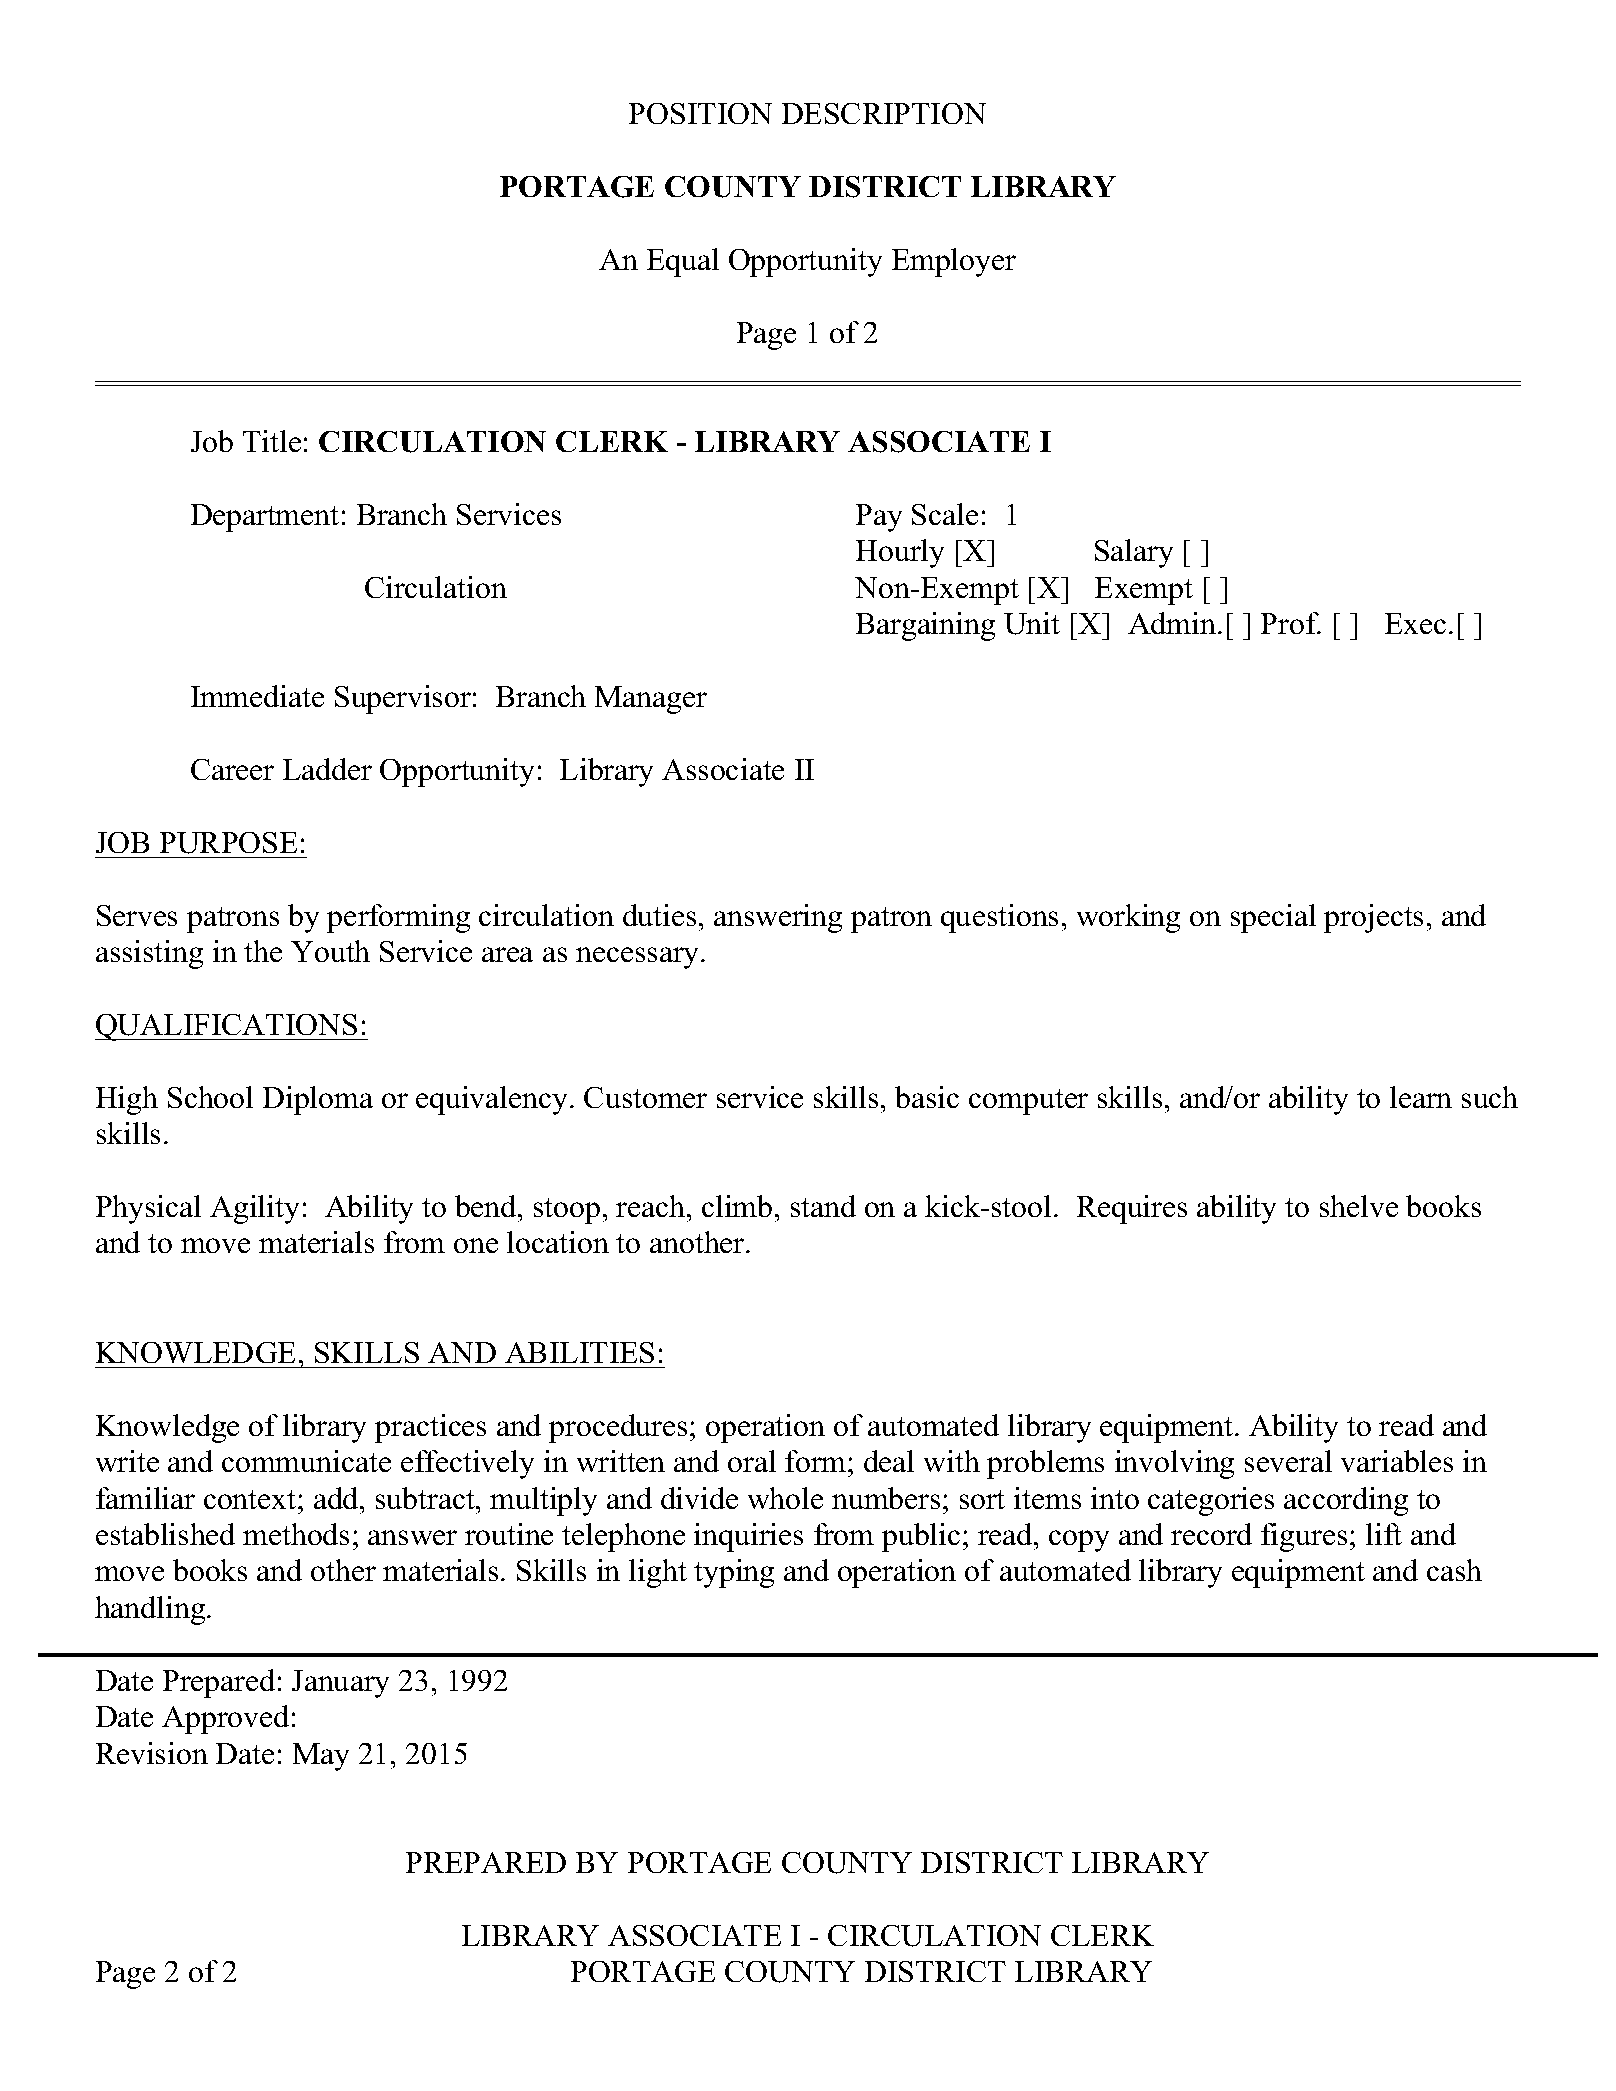 The height and width of the image is (2091, 1616). Describe the element at coordinates (734, 1573) in the image. I see `typing` at that location.
